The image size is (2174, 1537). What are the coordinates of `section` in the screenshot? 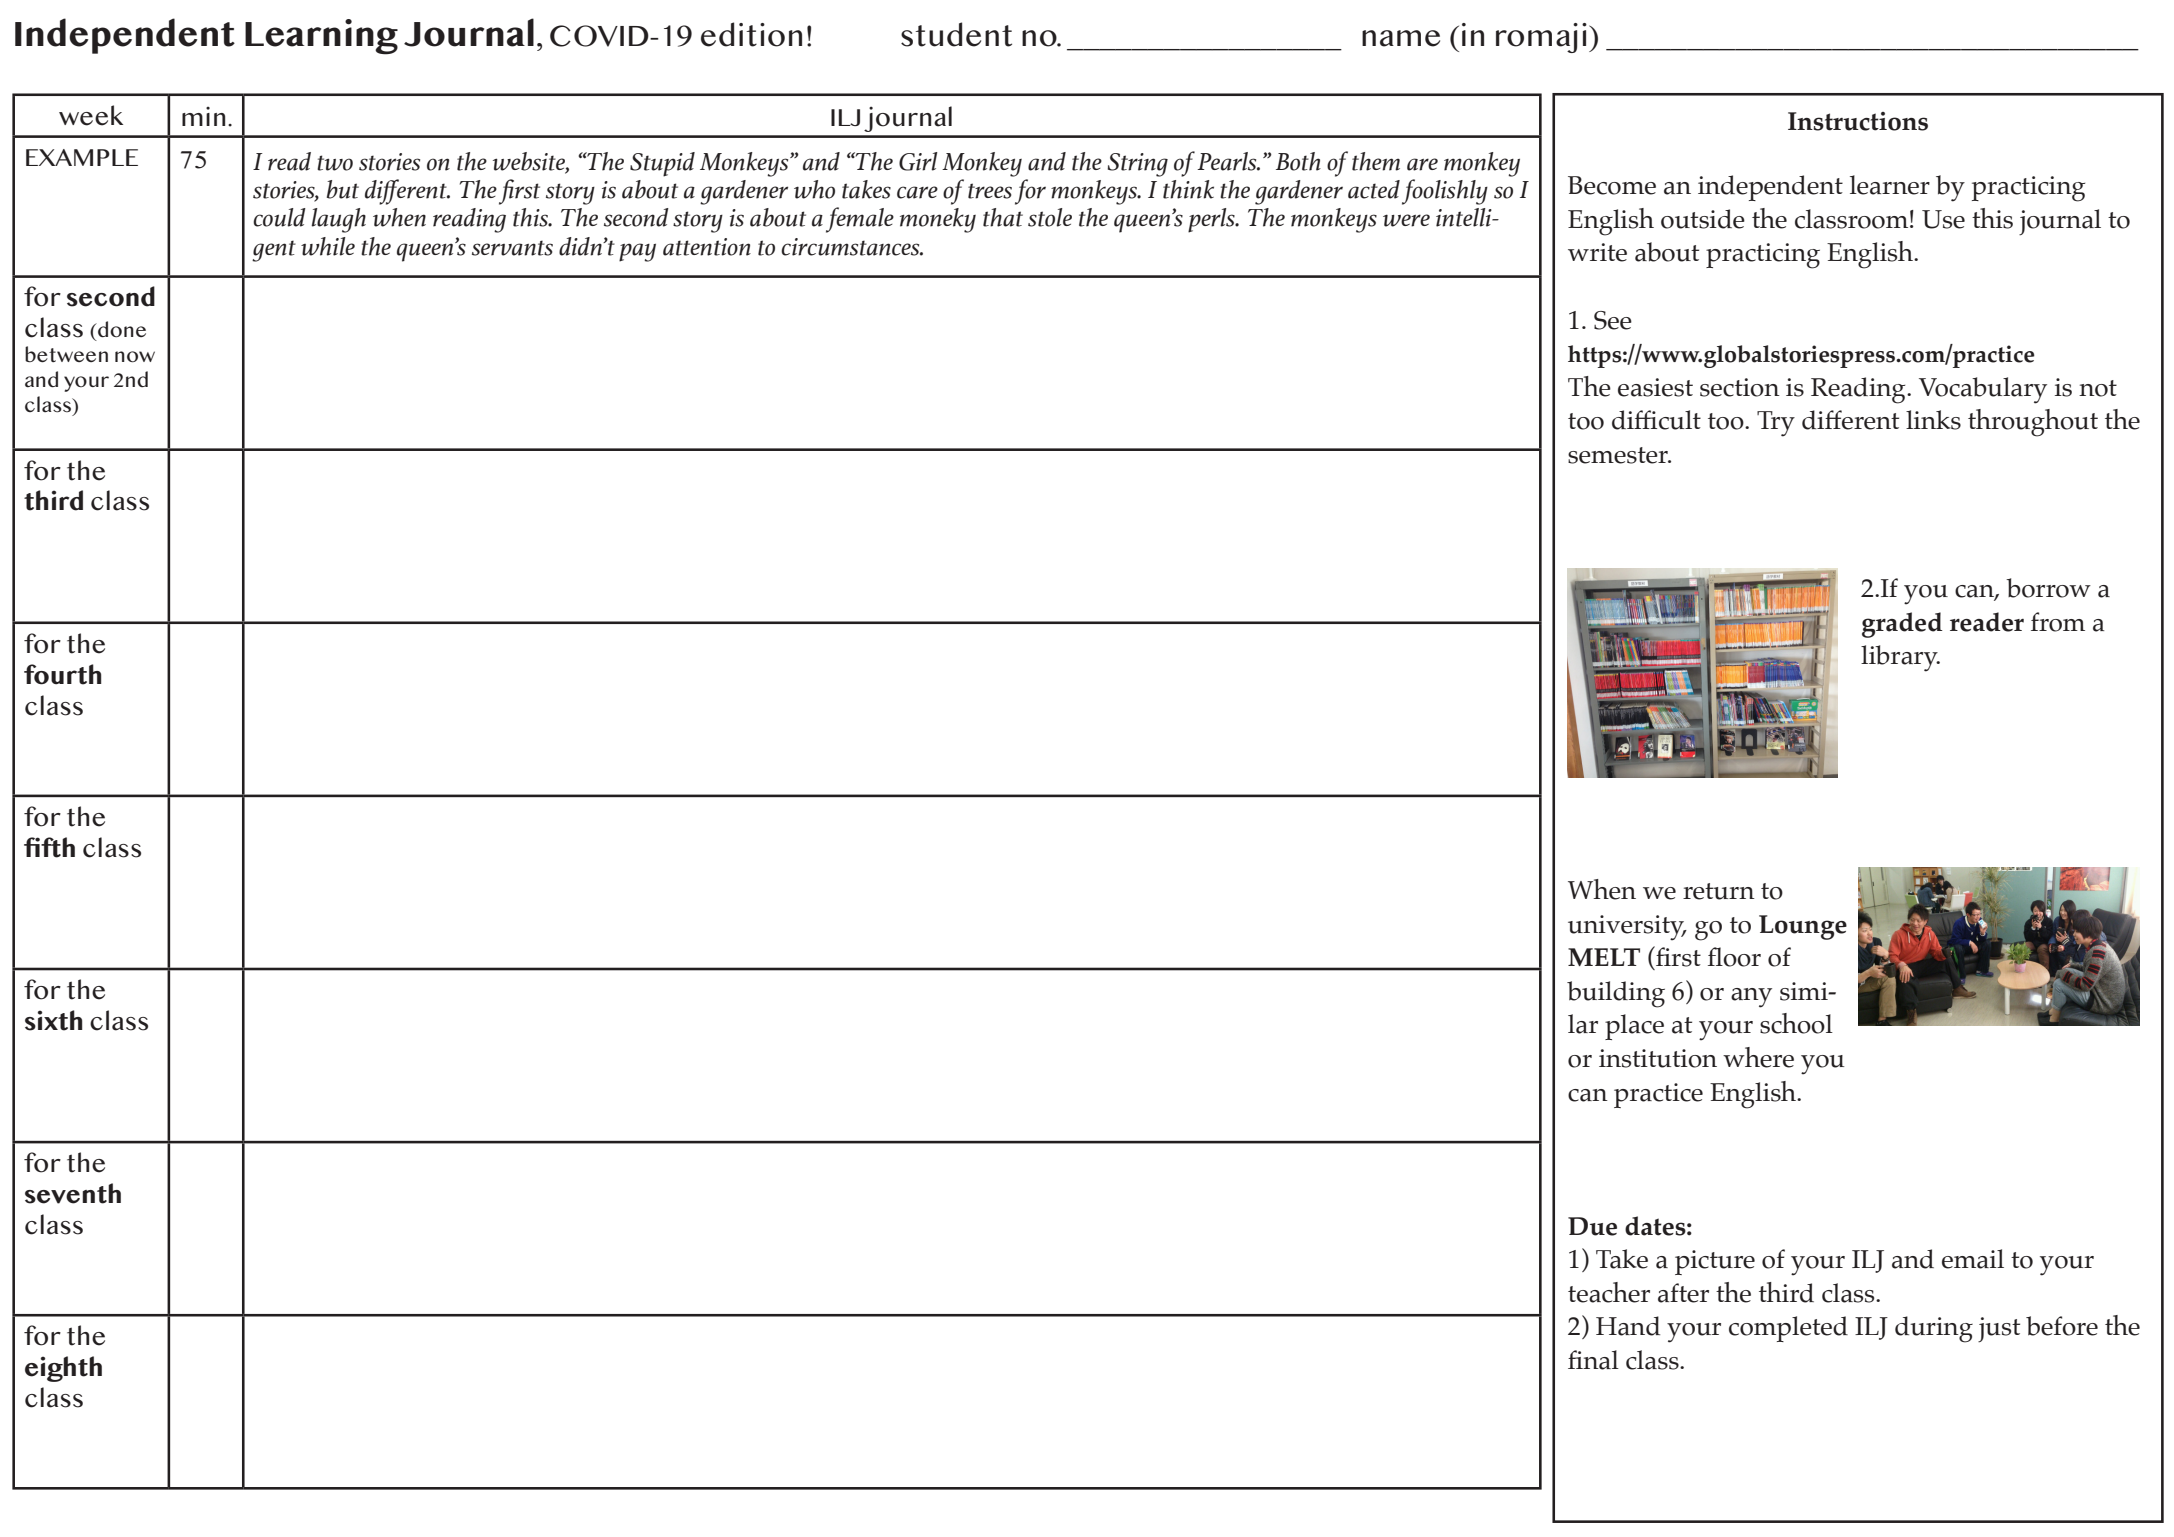 It's located at (1740, 387).
